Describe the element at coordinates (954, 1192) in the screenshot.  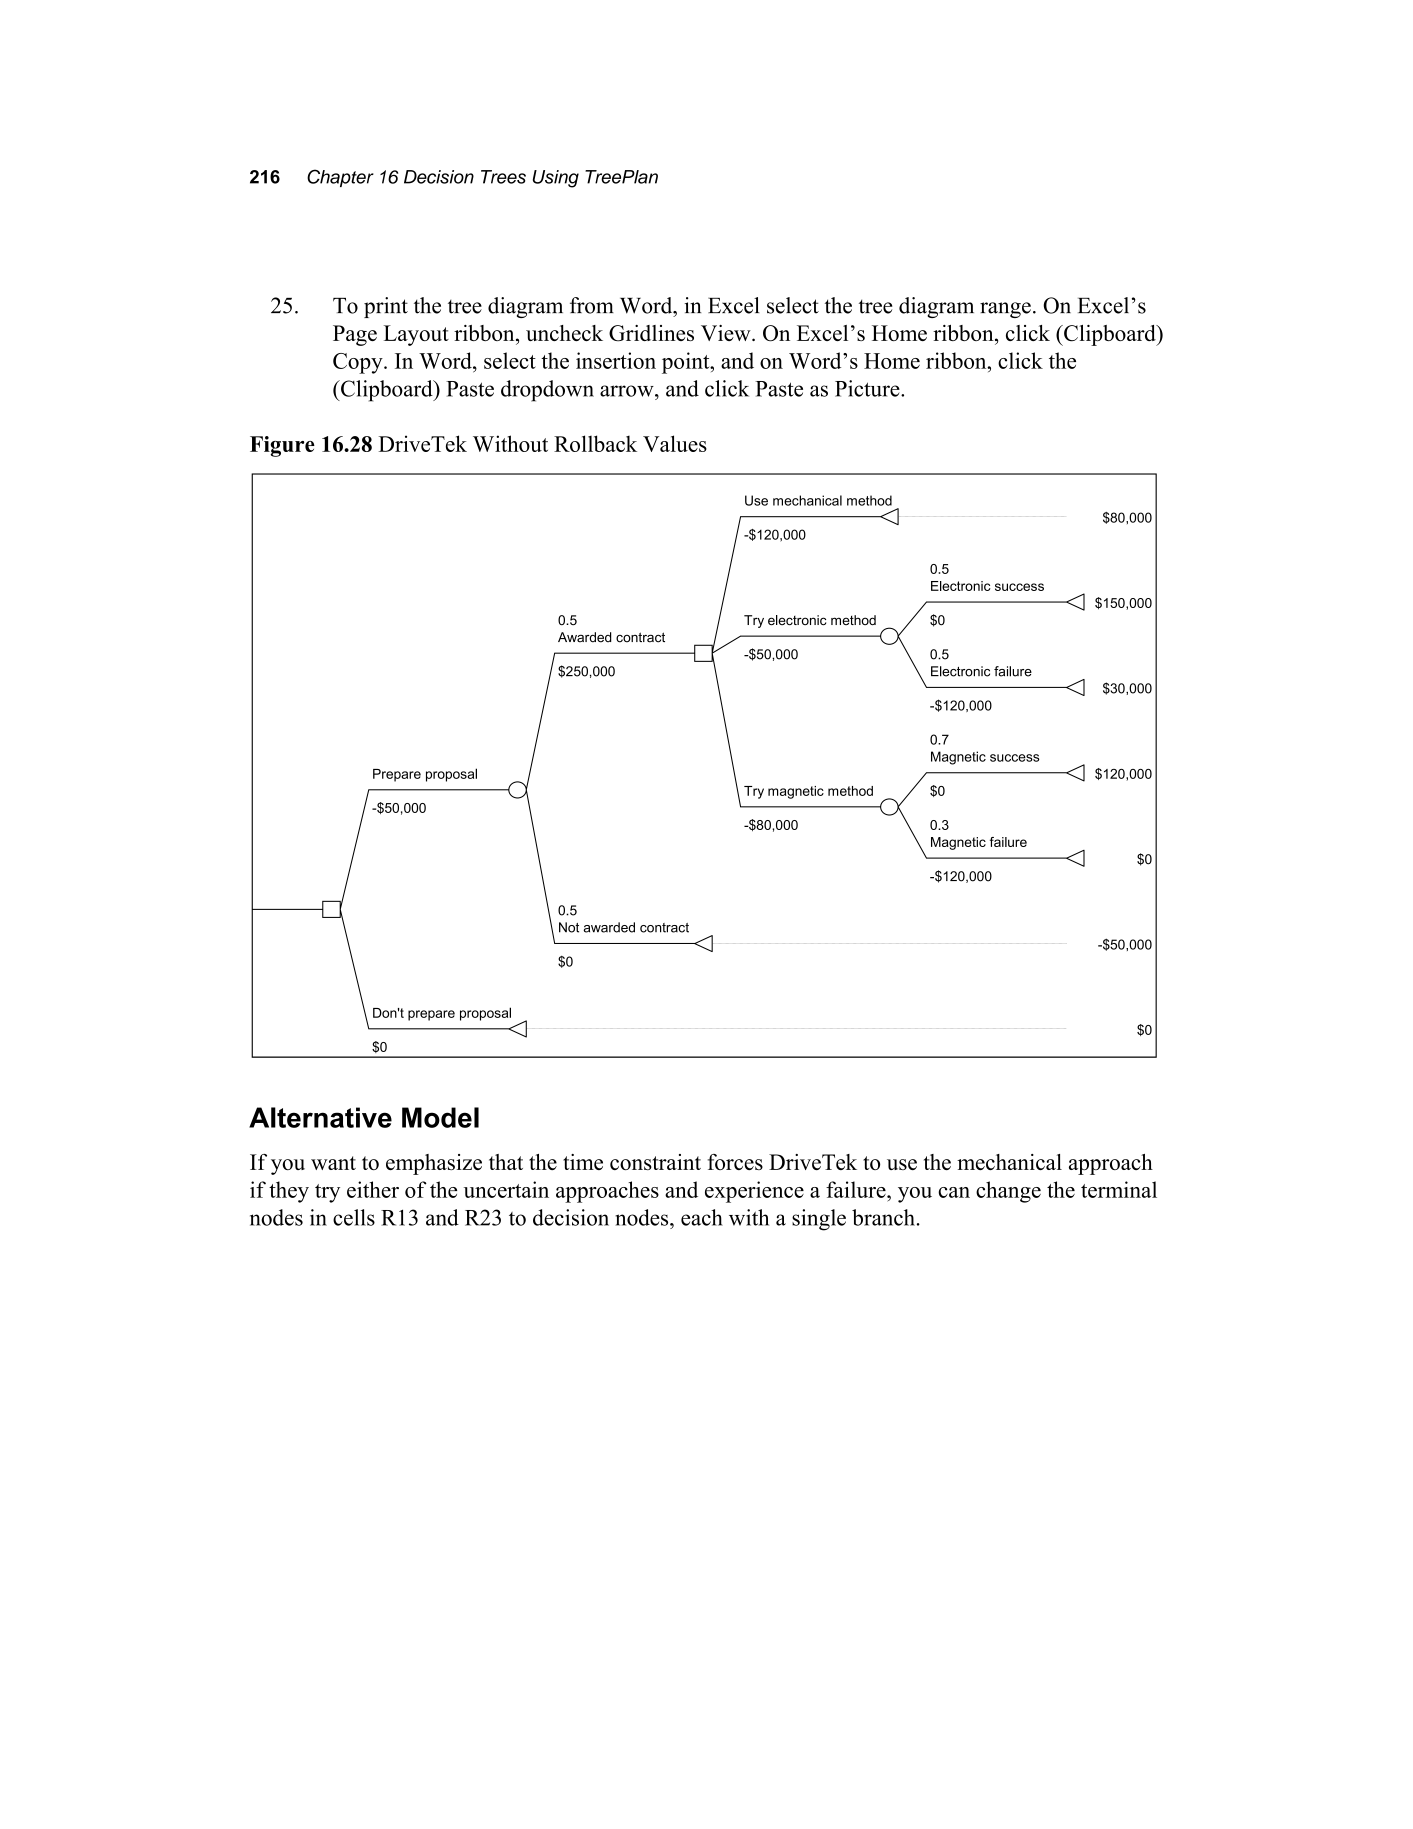
I see `can` at that location.
